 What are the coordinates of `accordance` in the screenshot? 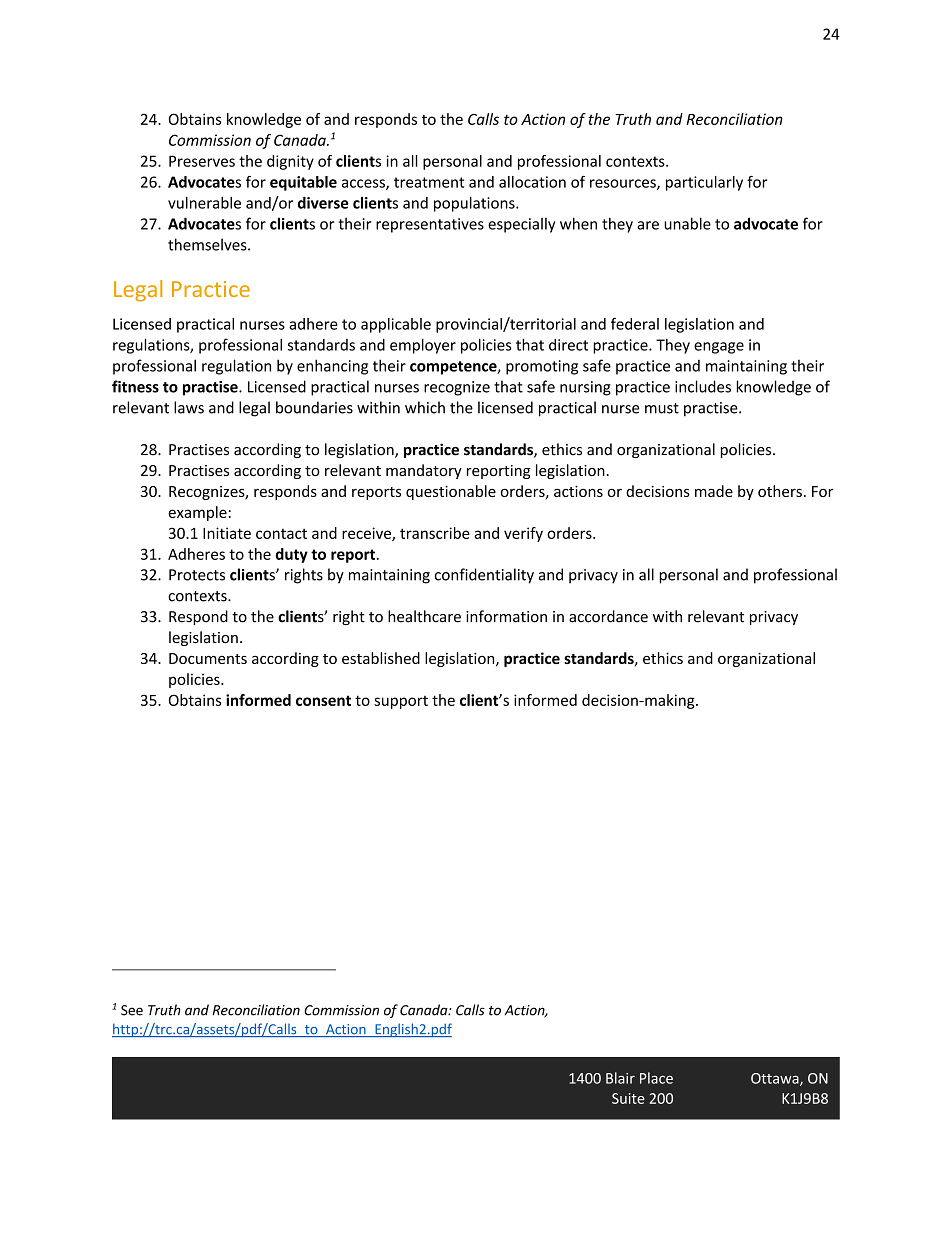 It's located at (608, 616).
